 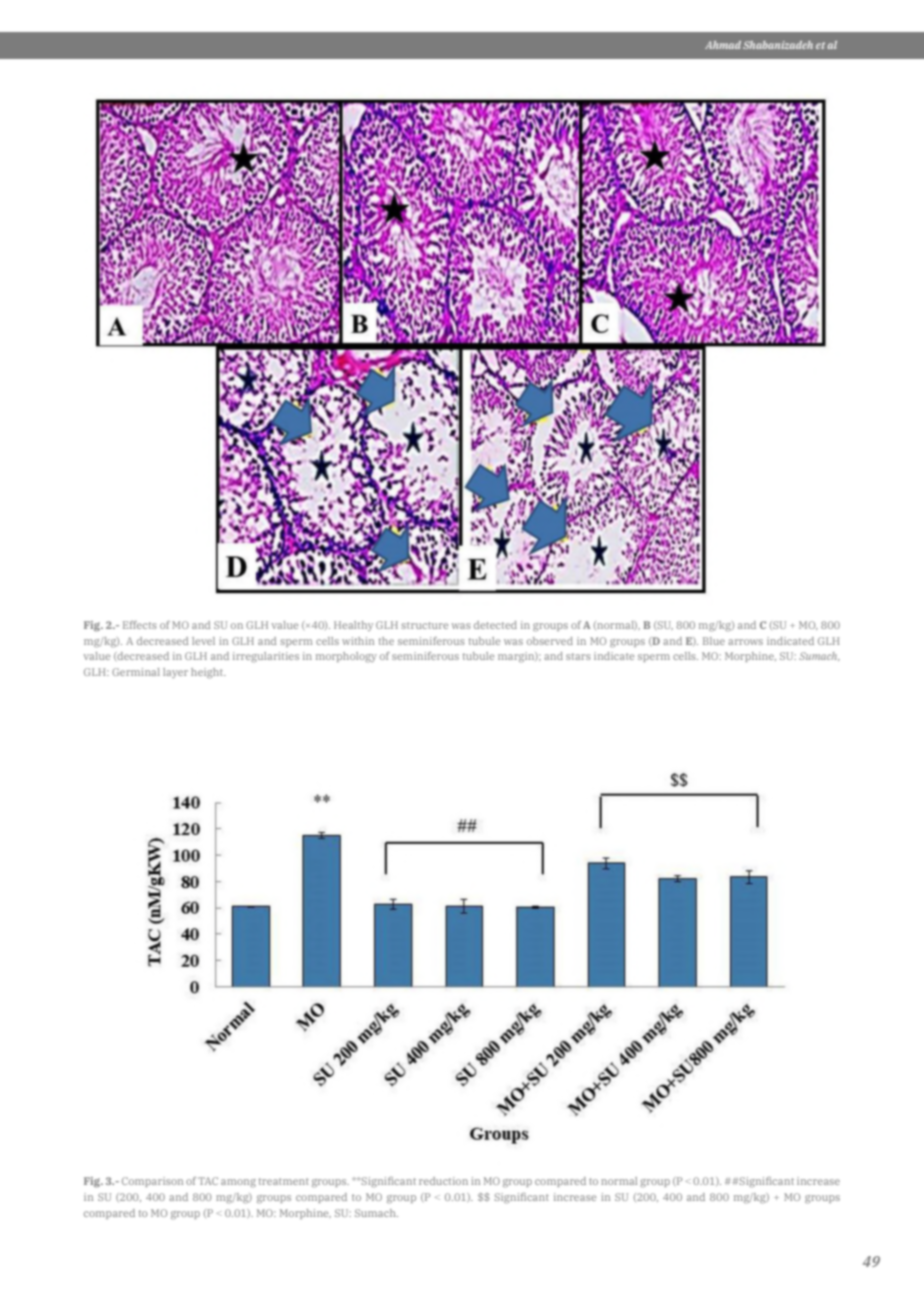 What do you see at coordinates (353, 626) in the screenshot?
I see `Healthy` at bounding box center [353, 626].
